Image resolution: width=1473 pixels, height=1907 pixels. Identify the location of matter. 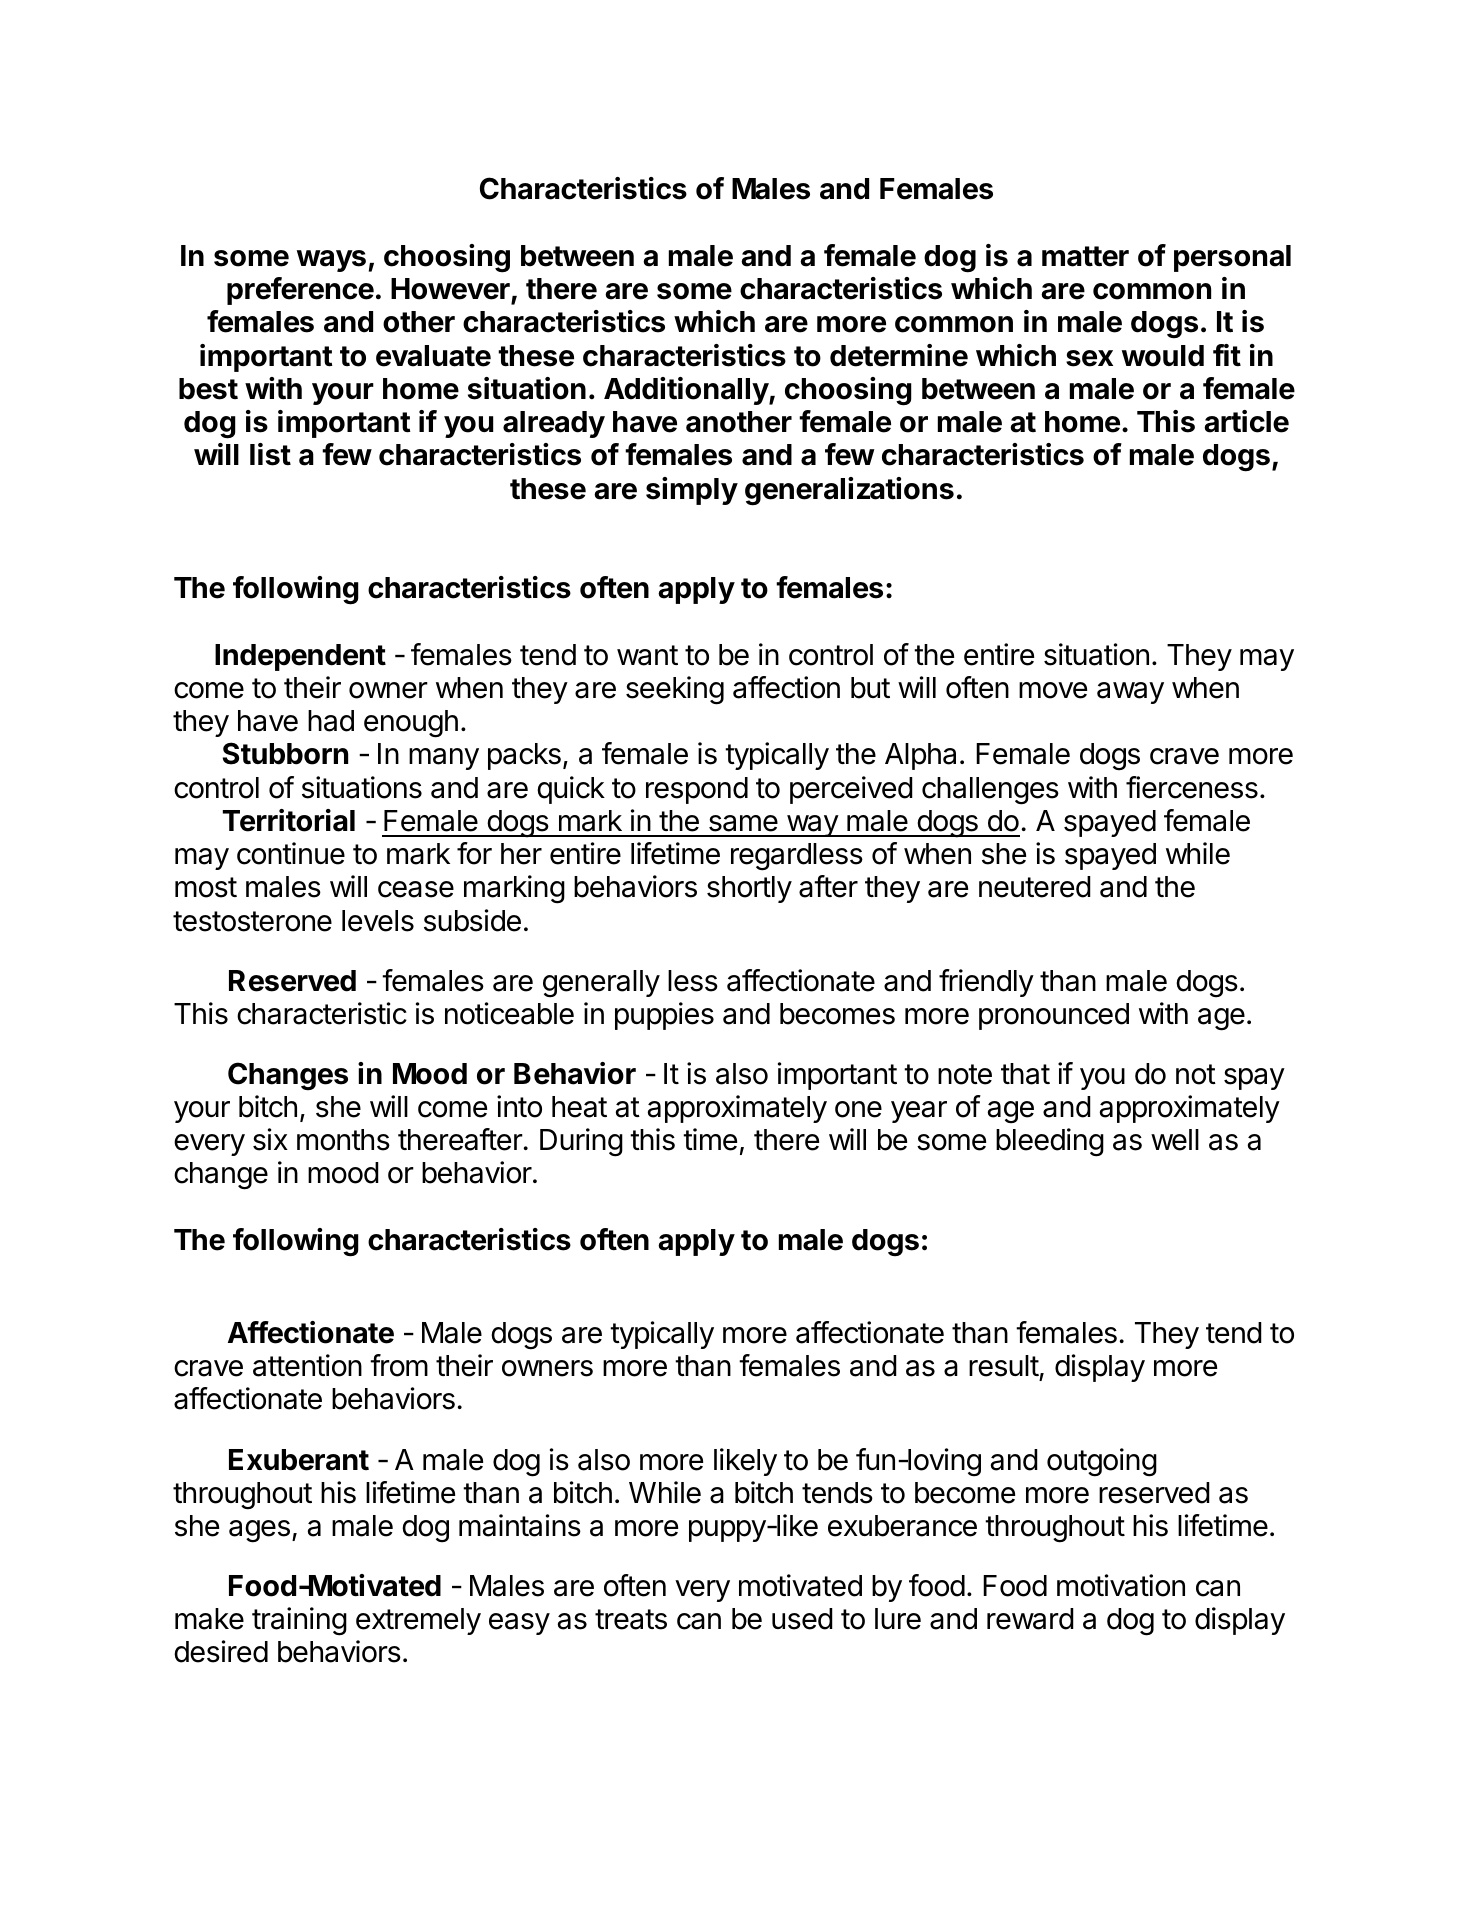
(1085, 256).
